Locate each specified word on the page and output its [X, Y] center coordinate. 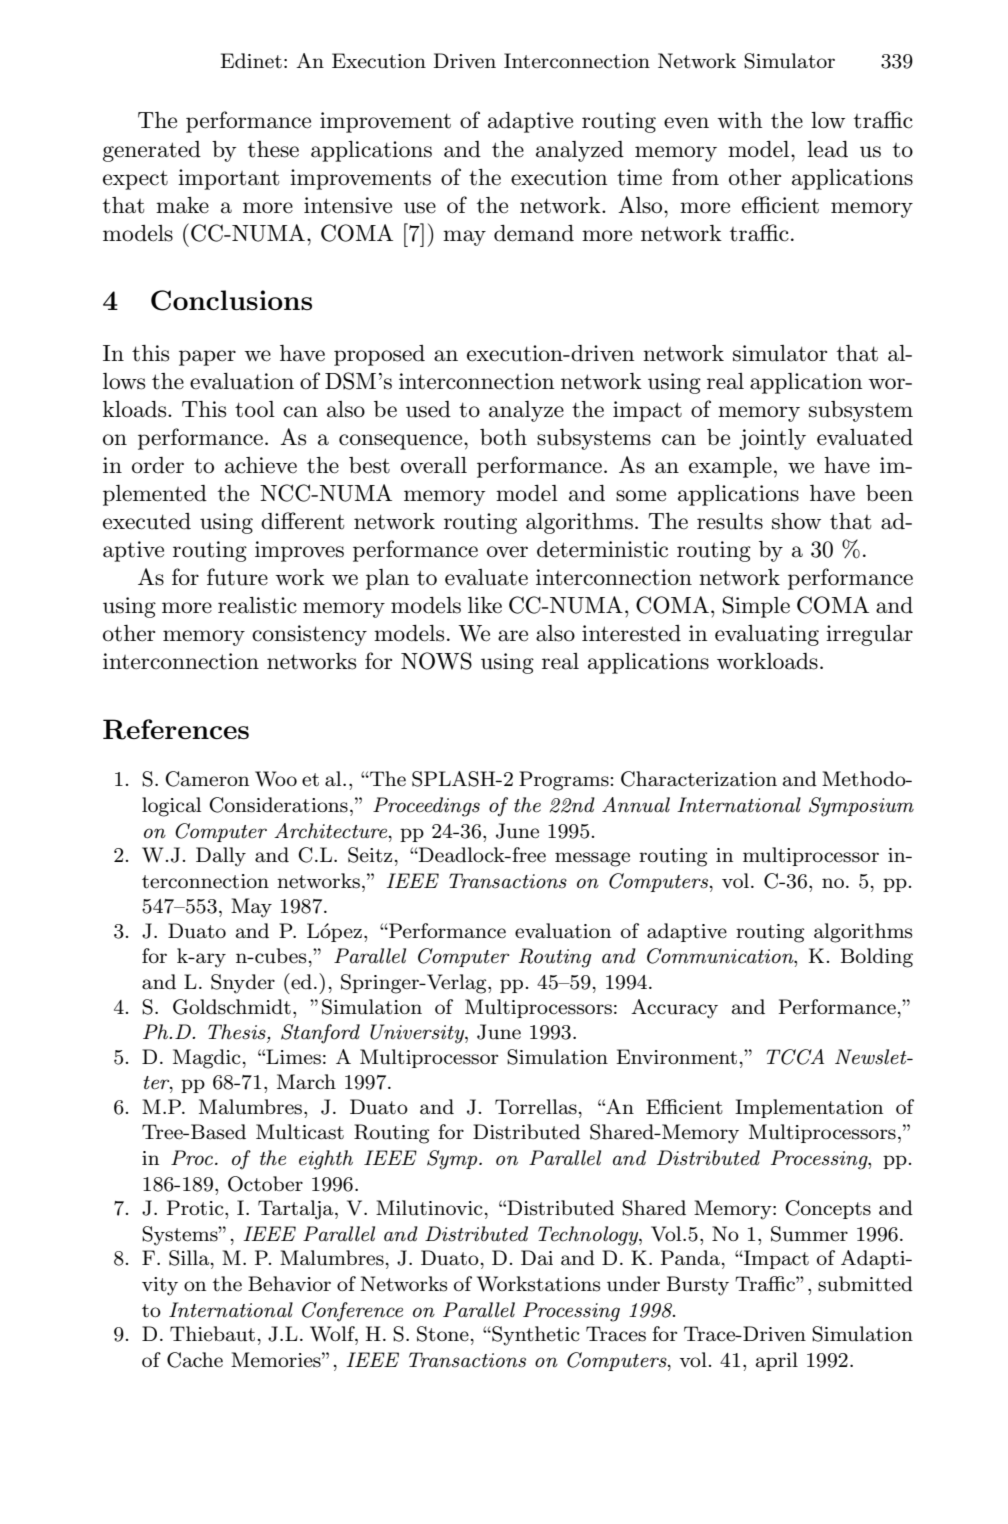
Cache [195, 1360]
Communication [721, 957]
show [796, 521]
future [237, 577]
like [485, 605]
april [777, 1361]
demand [534, 233]
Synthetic [535, 1336]
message [592, 859]
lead [827, 149]
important [229, 179]
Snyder [243, 984]
